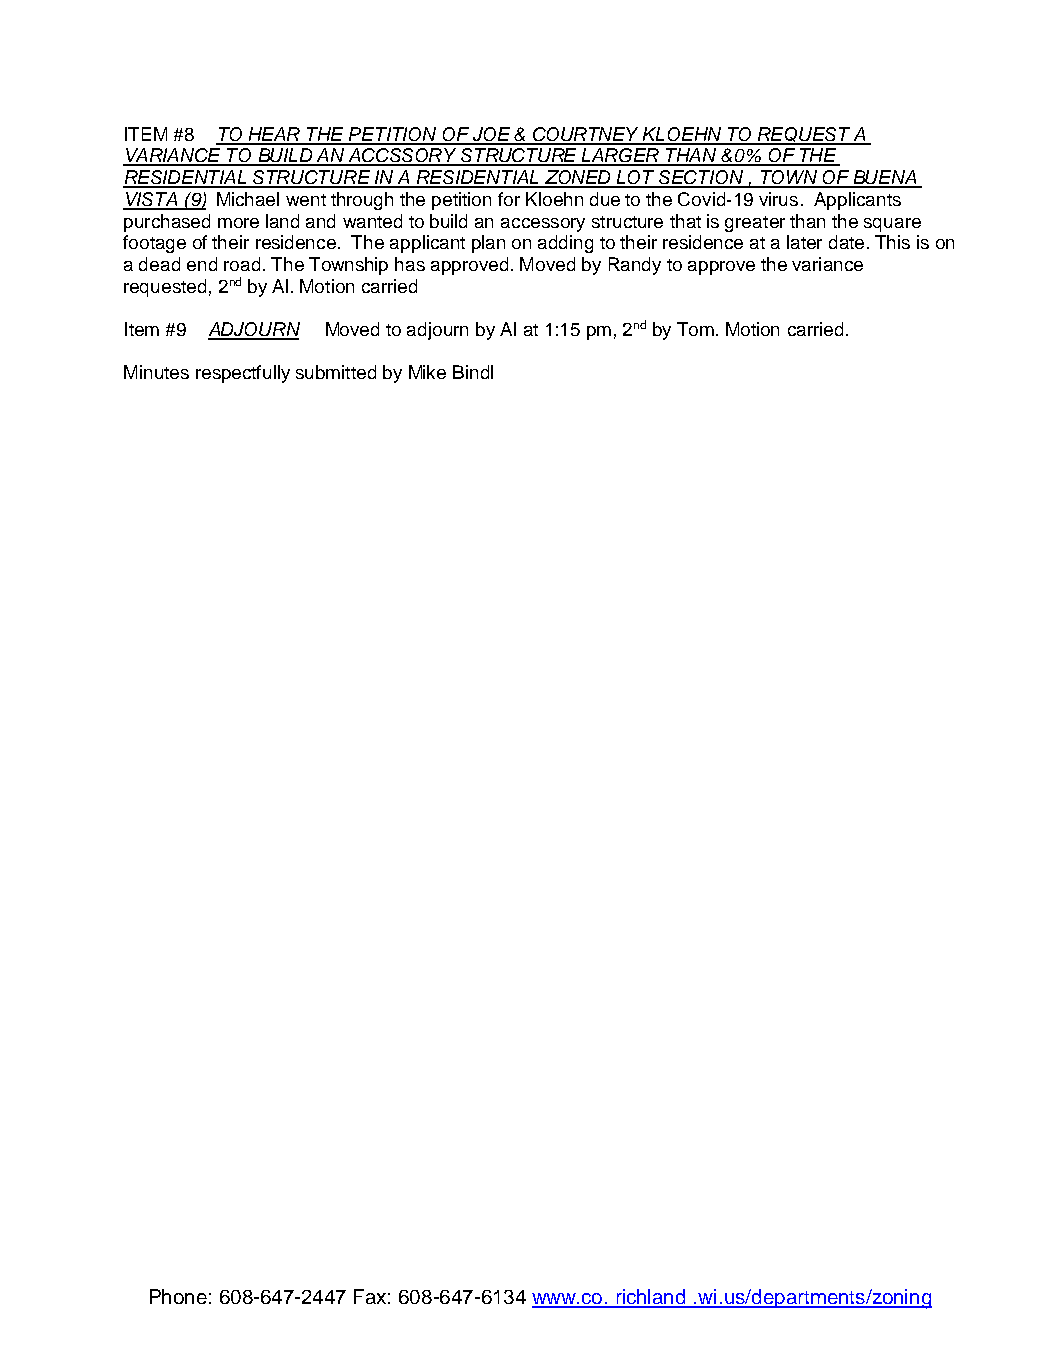  What do you see at coordinates (804, 242) in the screenshot?
I see `later` at bounding box center [804, 242].
